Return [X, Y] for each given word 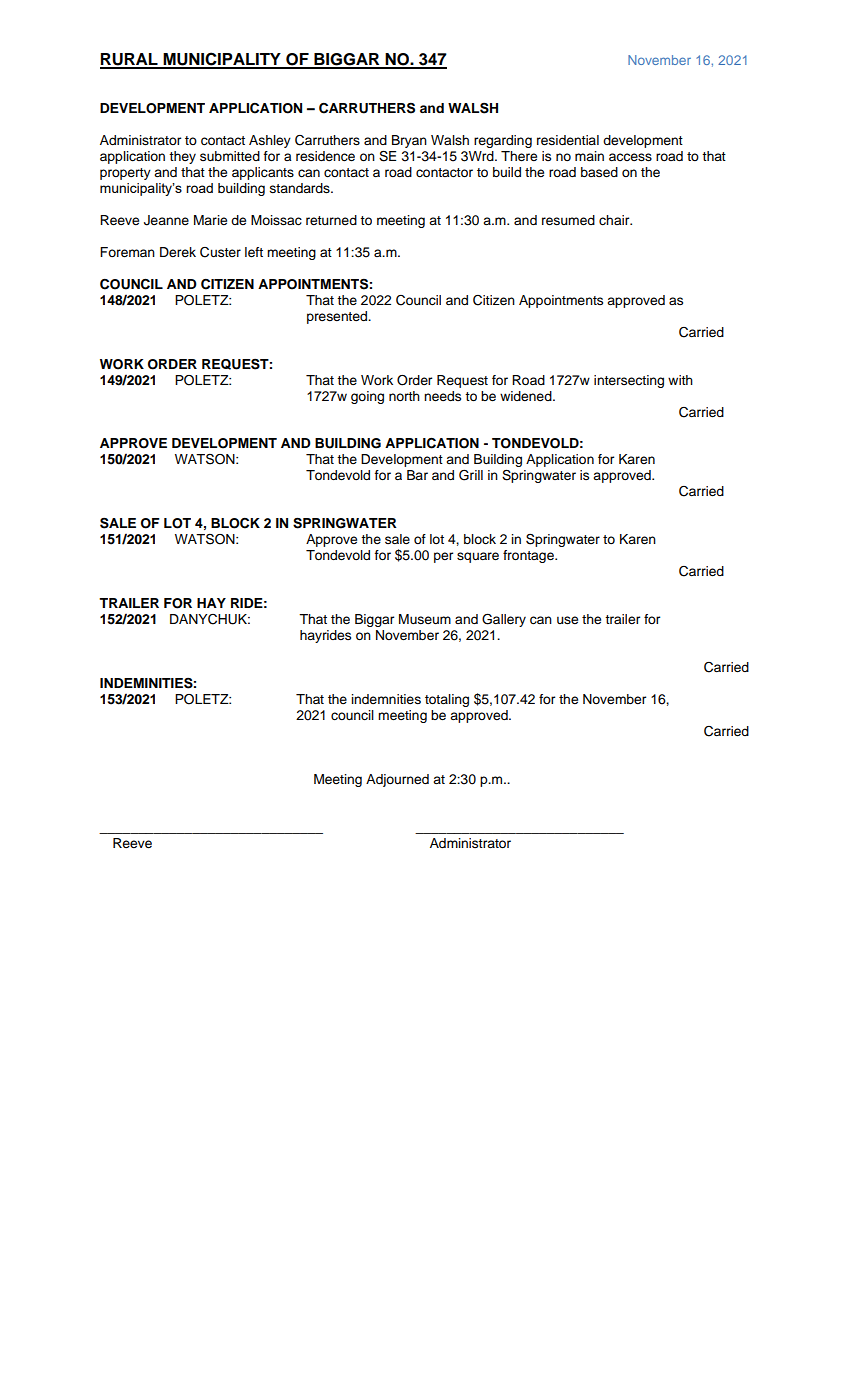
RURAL [130, 60]
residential [568, 140]
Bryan [409, 141]
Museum [425, 619]
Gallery [504, 620]
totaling [447, 700]
